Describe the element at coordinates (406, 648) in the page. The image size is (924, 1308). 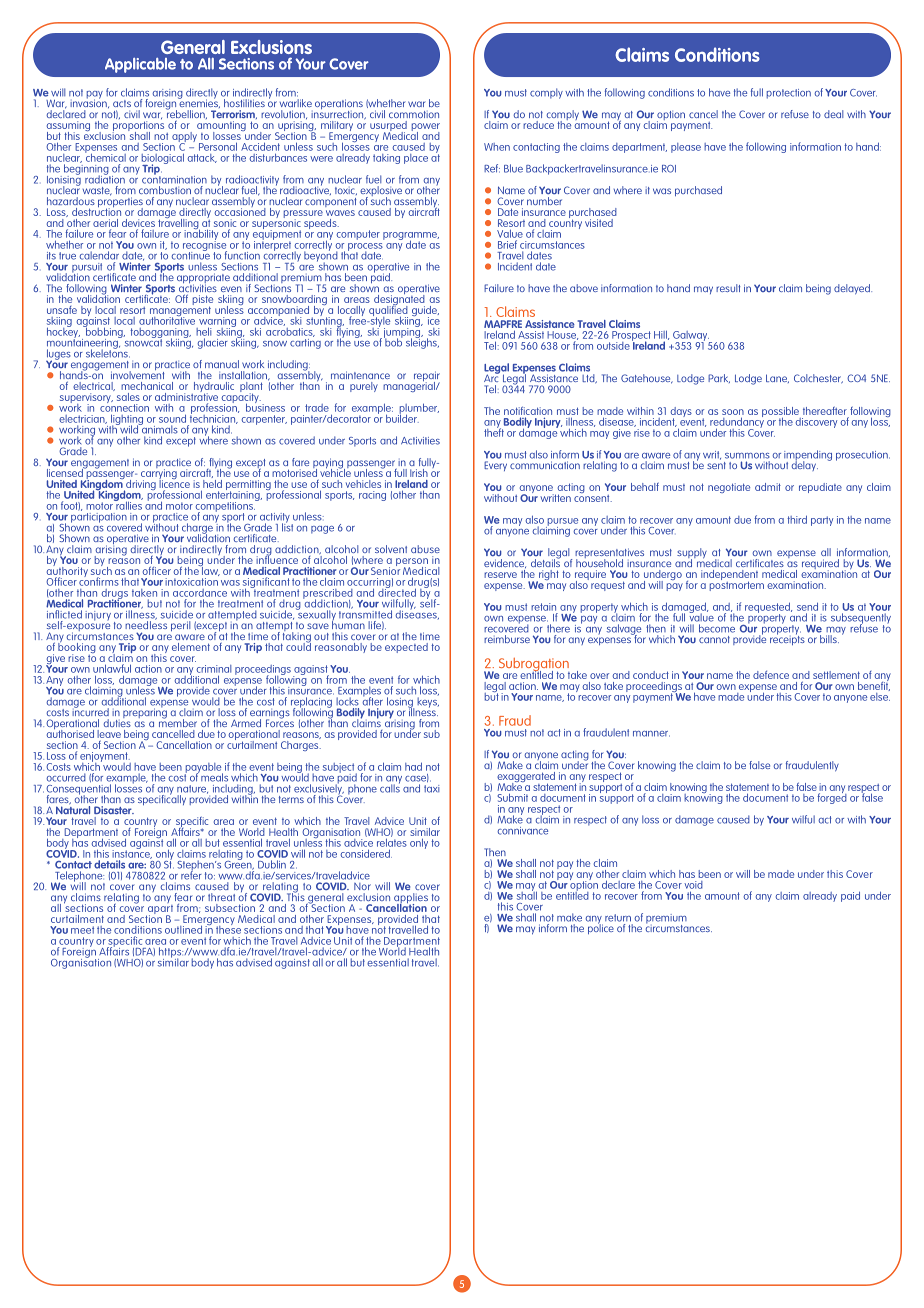
I see `expected` at that location.
